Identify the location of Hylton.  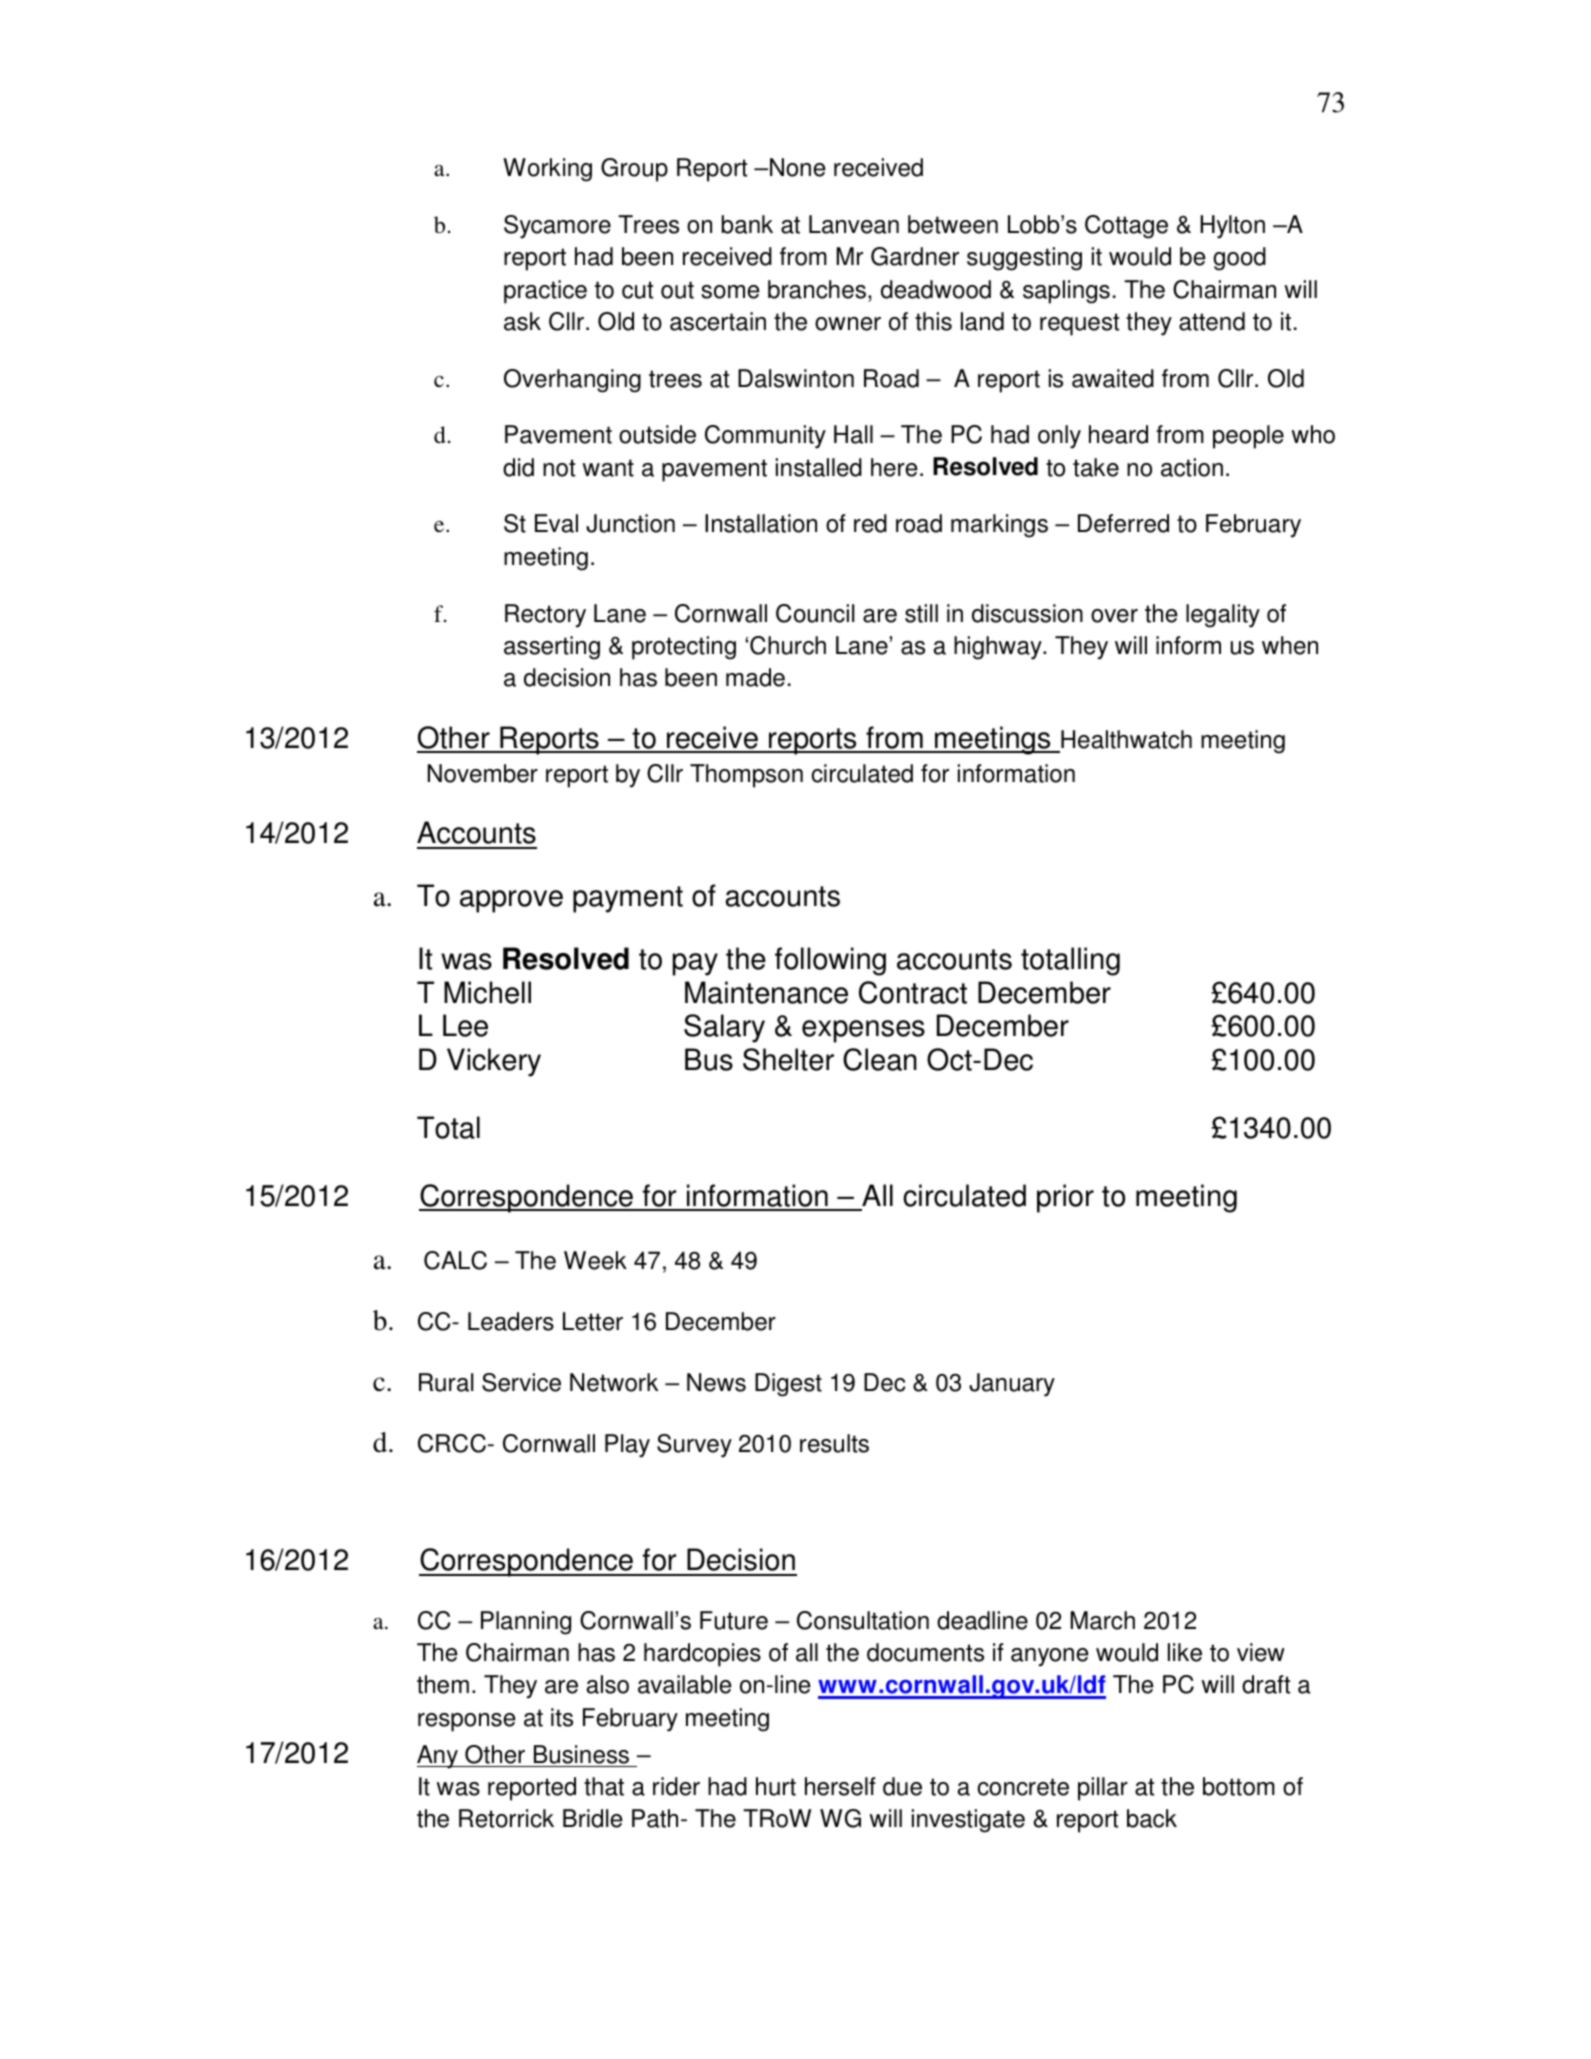
(1232, 227).
